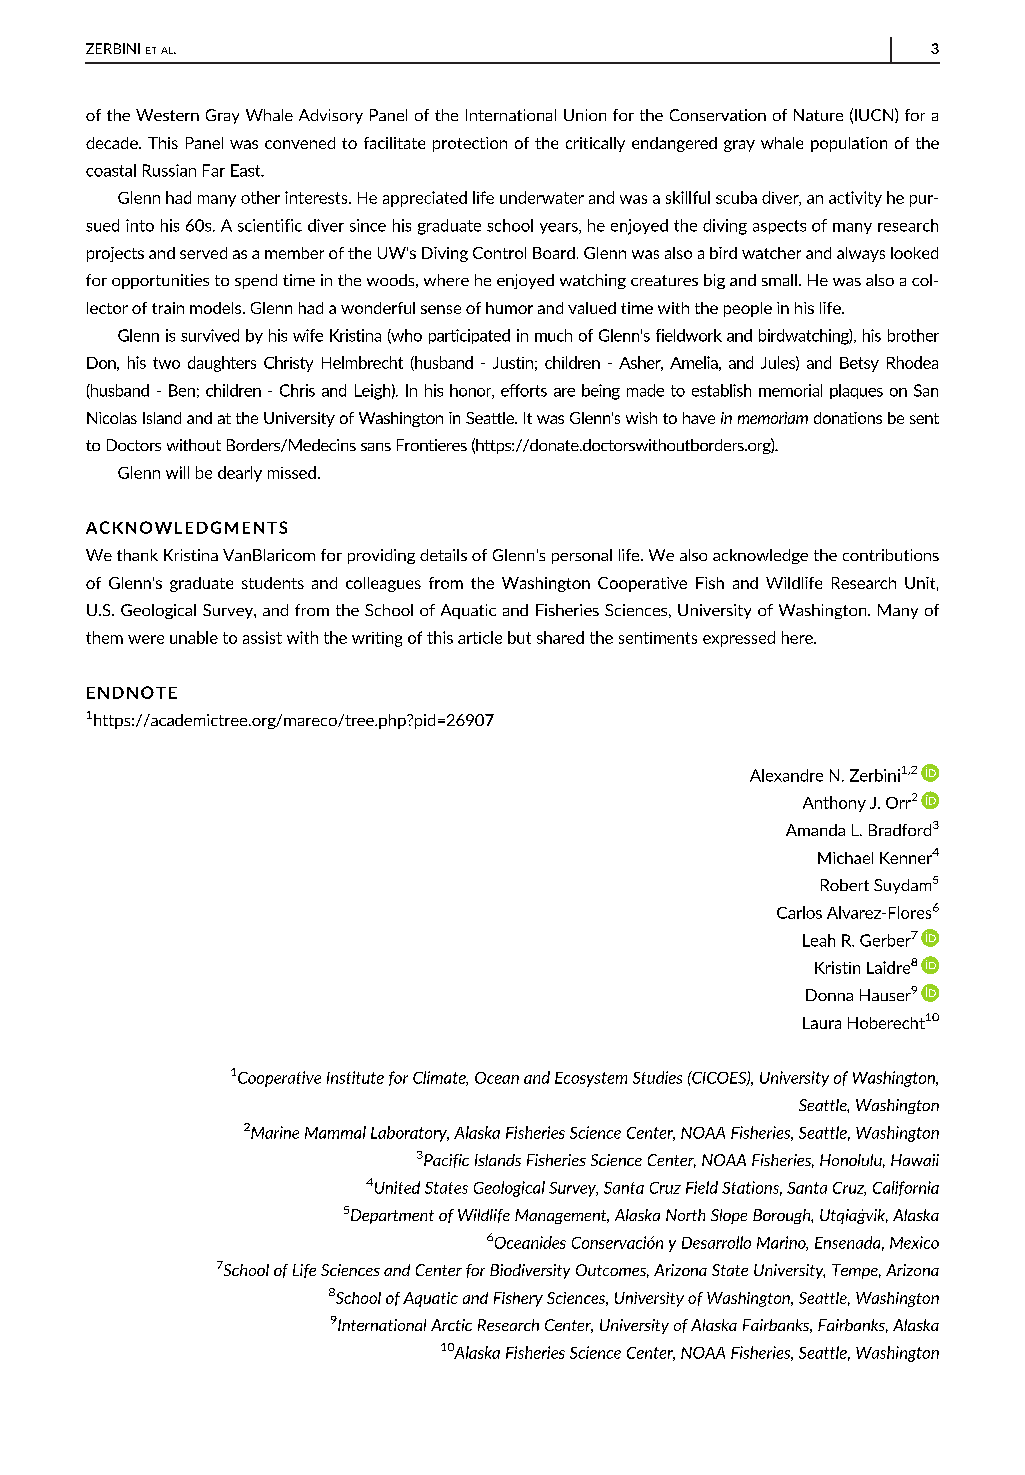  Describe the element at coordinates (132, 692) in the screenshot. I see `ENDNOTE` at that location.
